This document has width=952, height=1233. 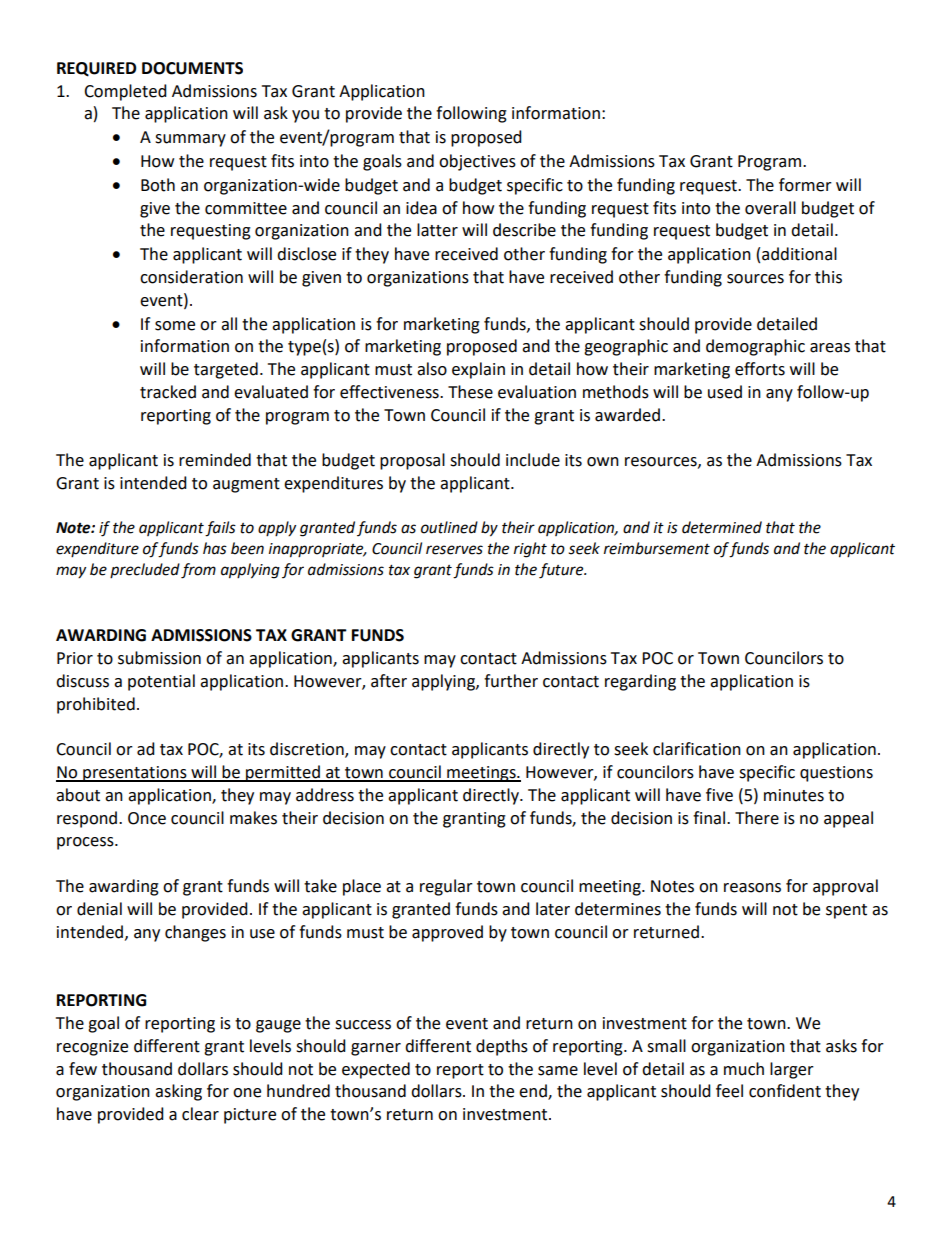 What do you see at coordinates (145, 570) in the document?
I see `precluded` at bounding box center [145, 570].
